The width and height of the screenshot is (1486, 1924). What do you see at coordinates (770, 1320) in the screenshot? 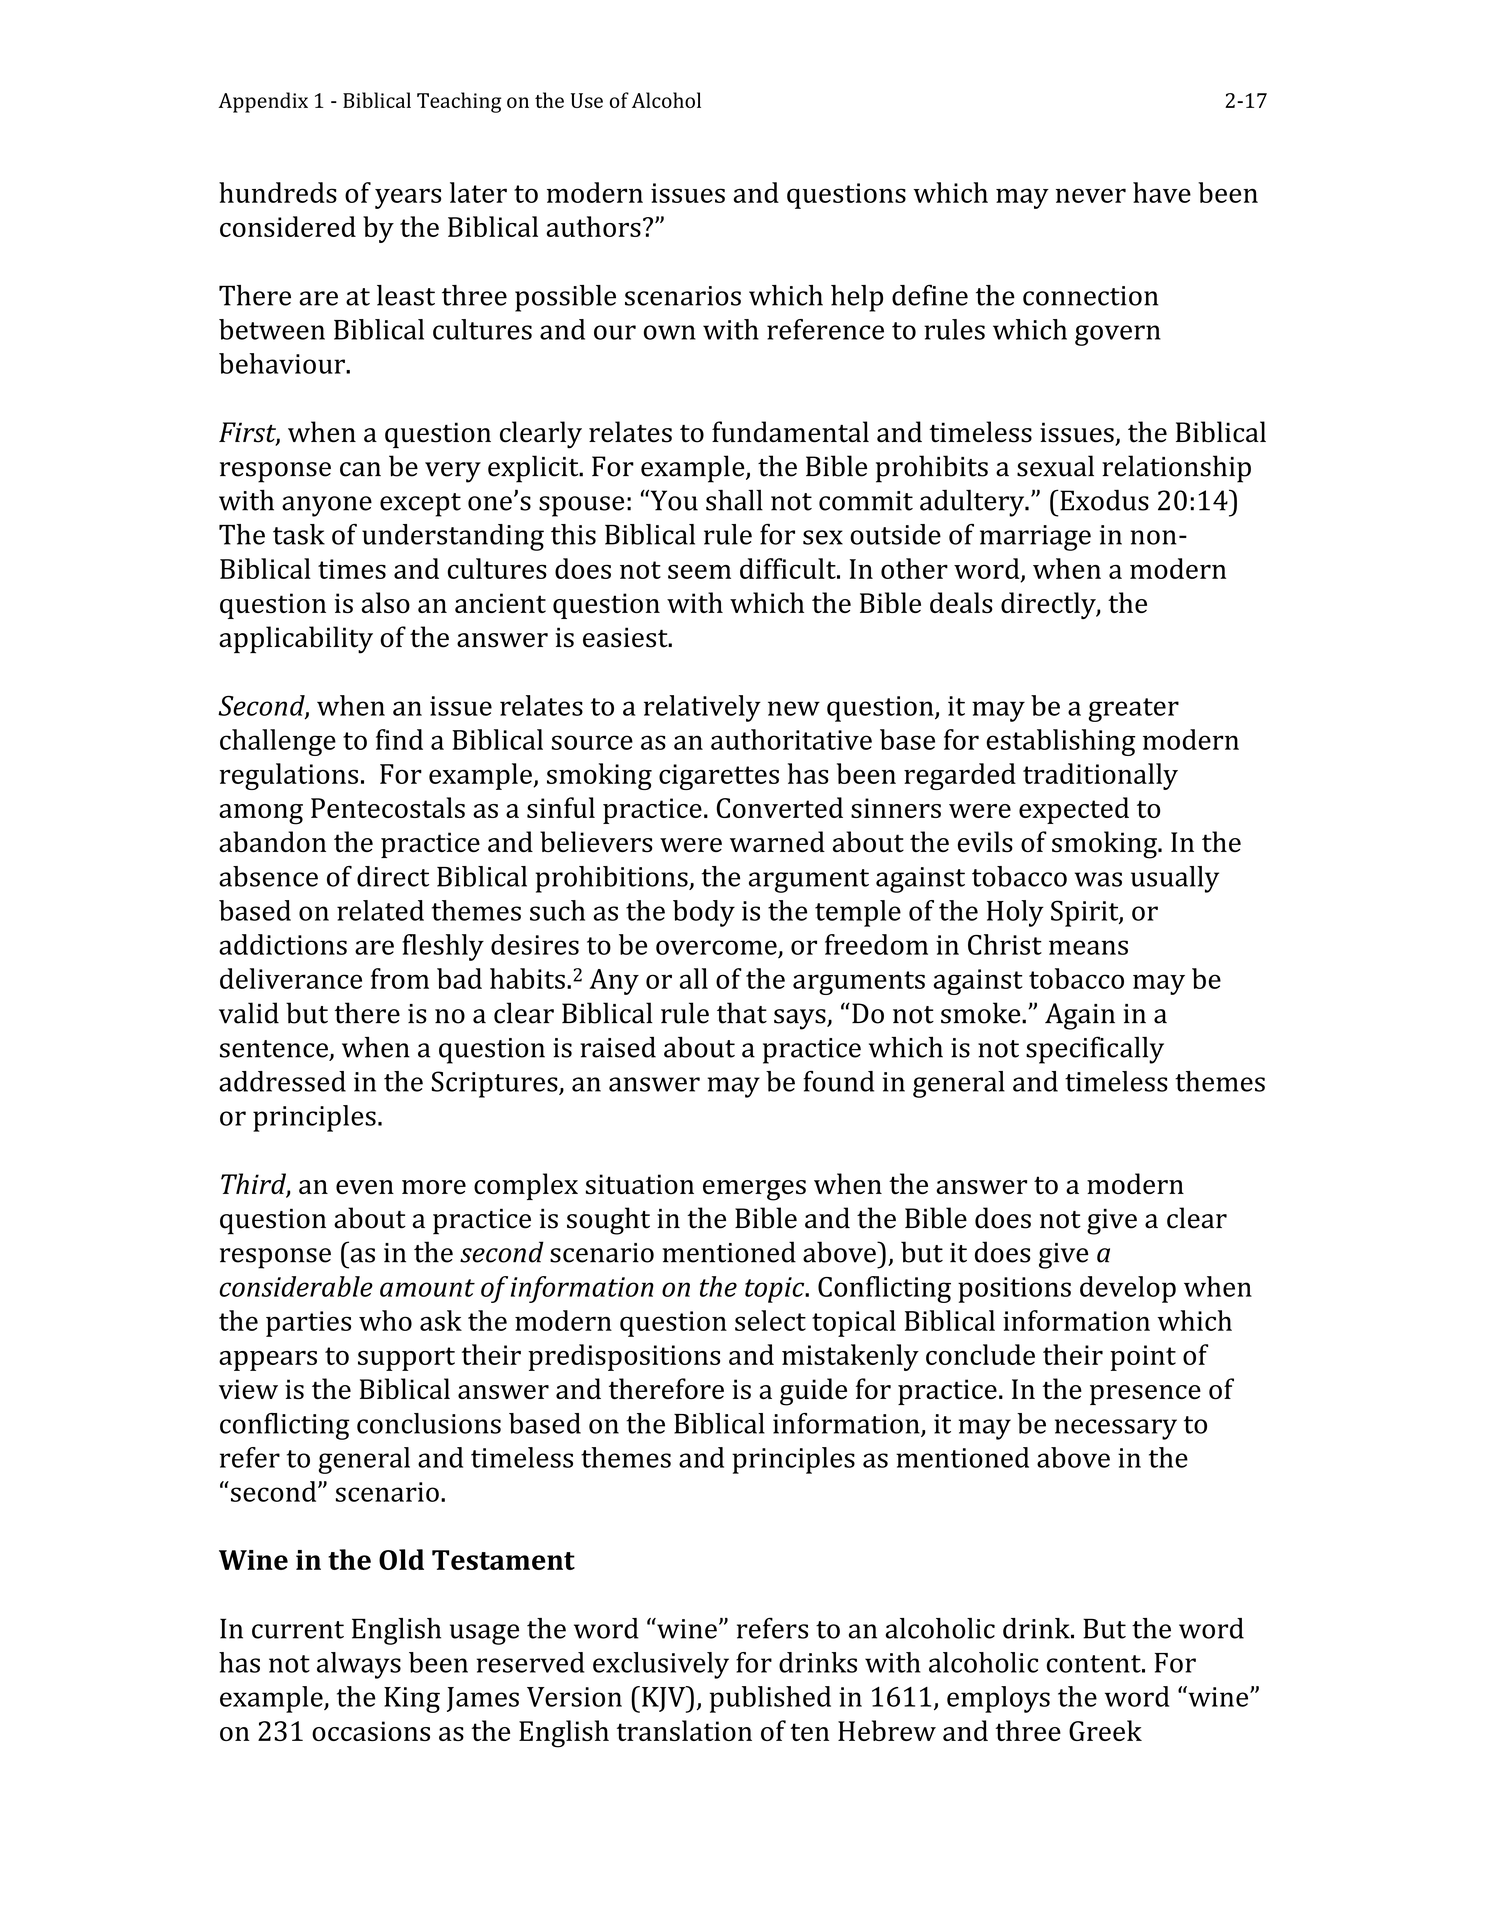
I see `select` at bounding box center [770, 1320].
